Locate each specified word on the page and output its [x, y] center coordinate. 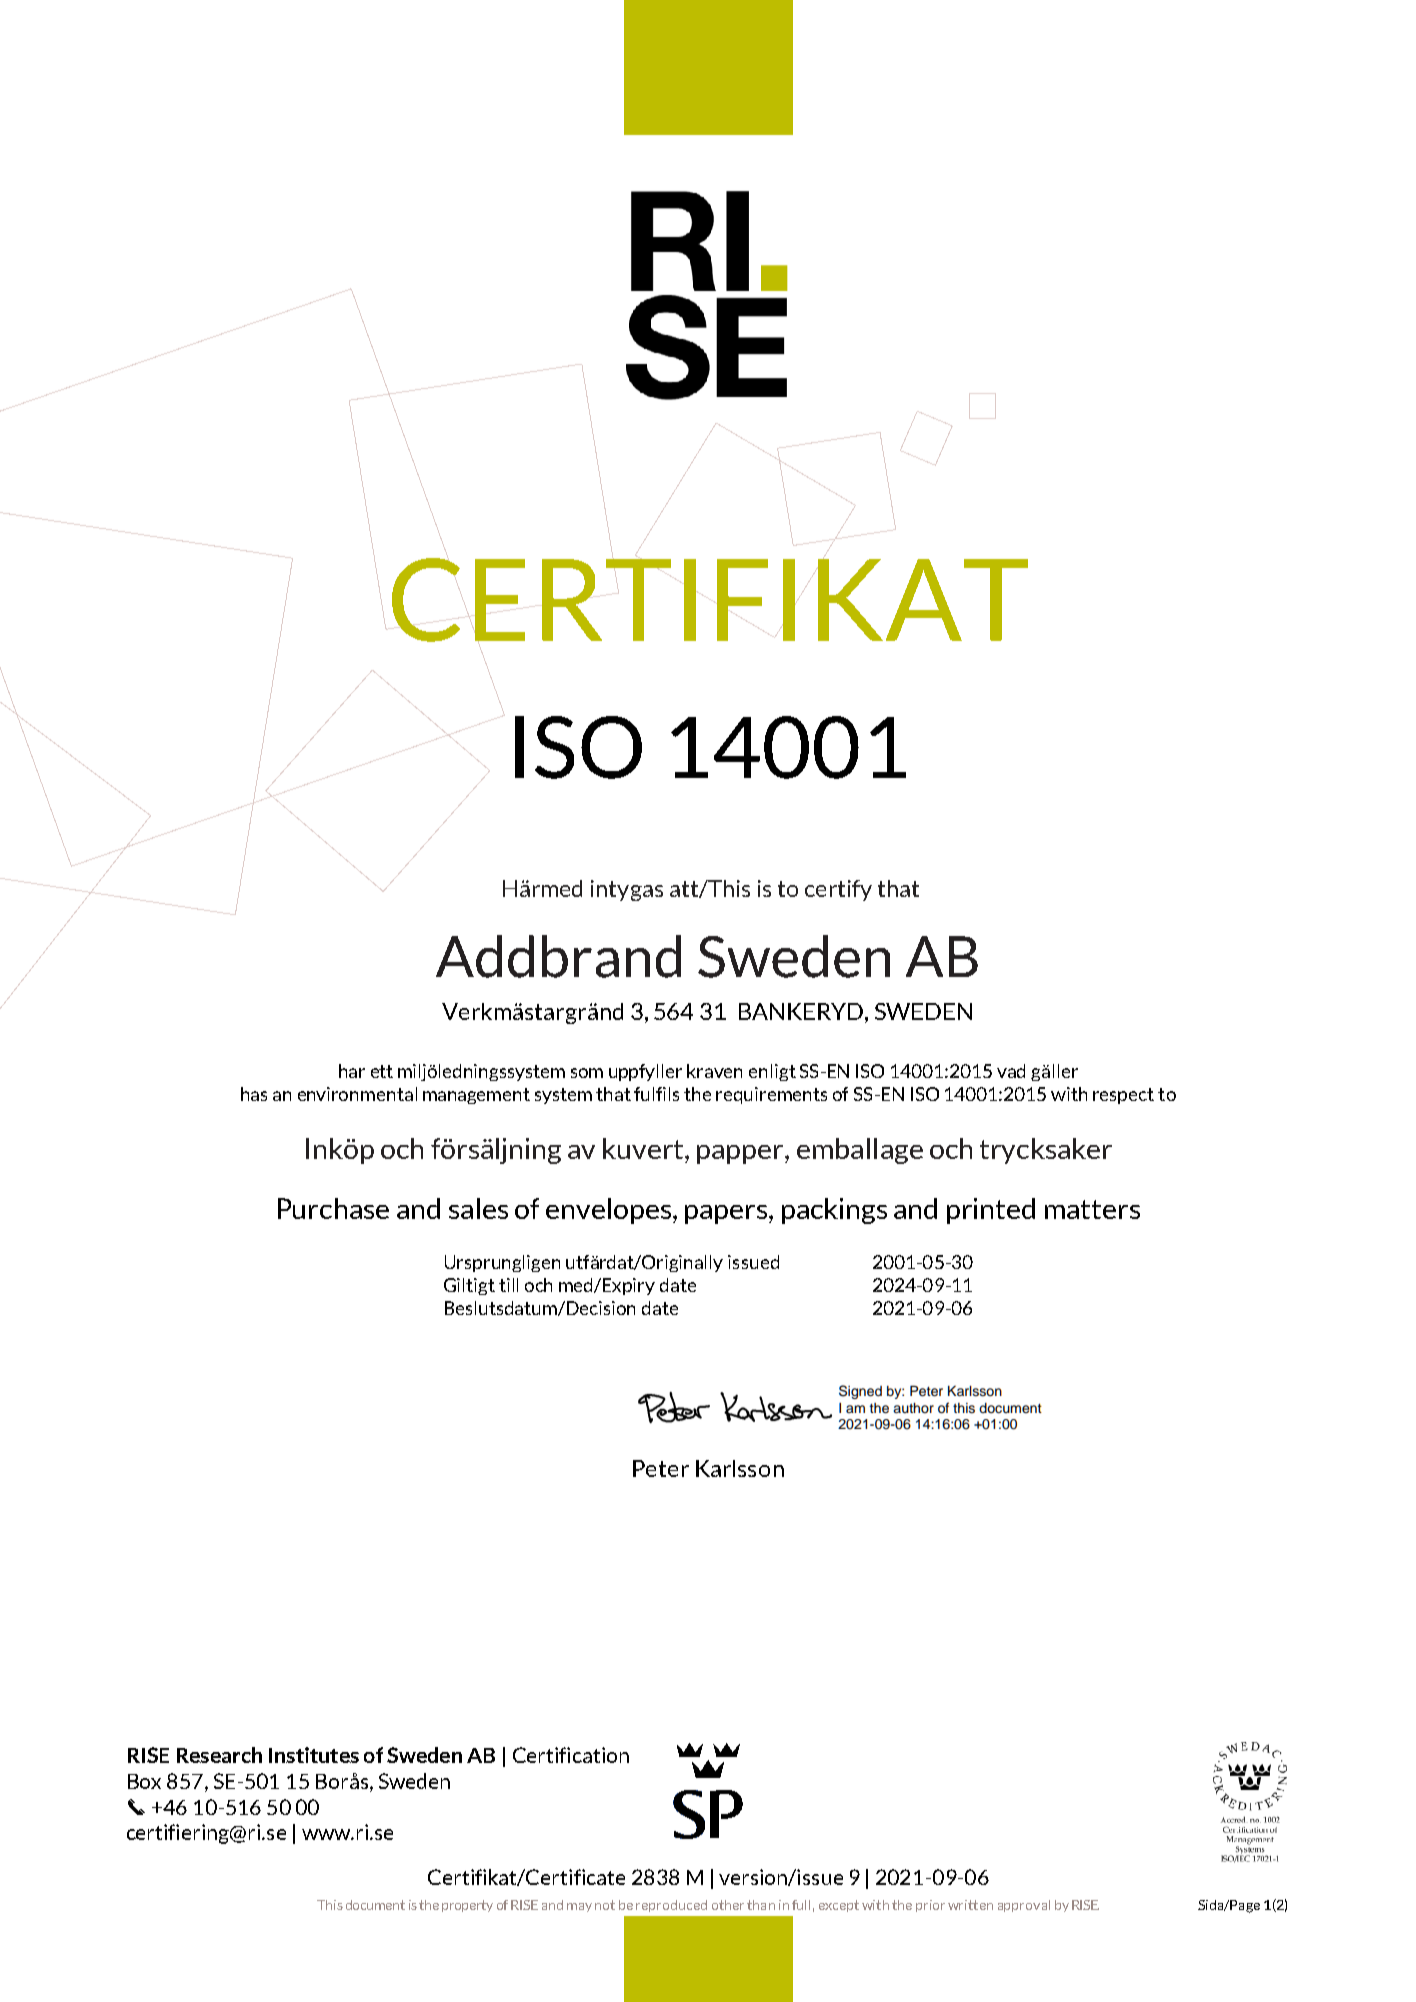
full [801, 1905]
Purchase [333, 1208]
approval [1024, 1906]
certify [838, 890]
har [352, 1071]
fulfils [656, 1094]
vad [1011, 1071]
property [467, 1906]
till [508, 1285]
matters [1092, 1209]
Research [219, 1755]
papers [727, 1214]
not [605, 1905]
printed [991, 1211]
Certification [571, 1755]
